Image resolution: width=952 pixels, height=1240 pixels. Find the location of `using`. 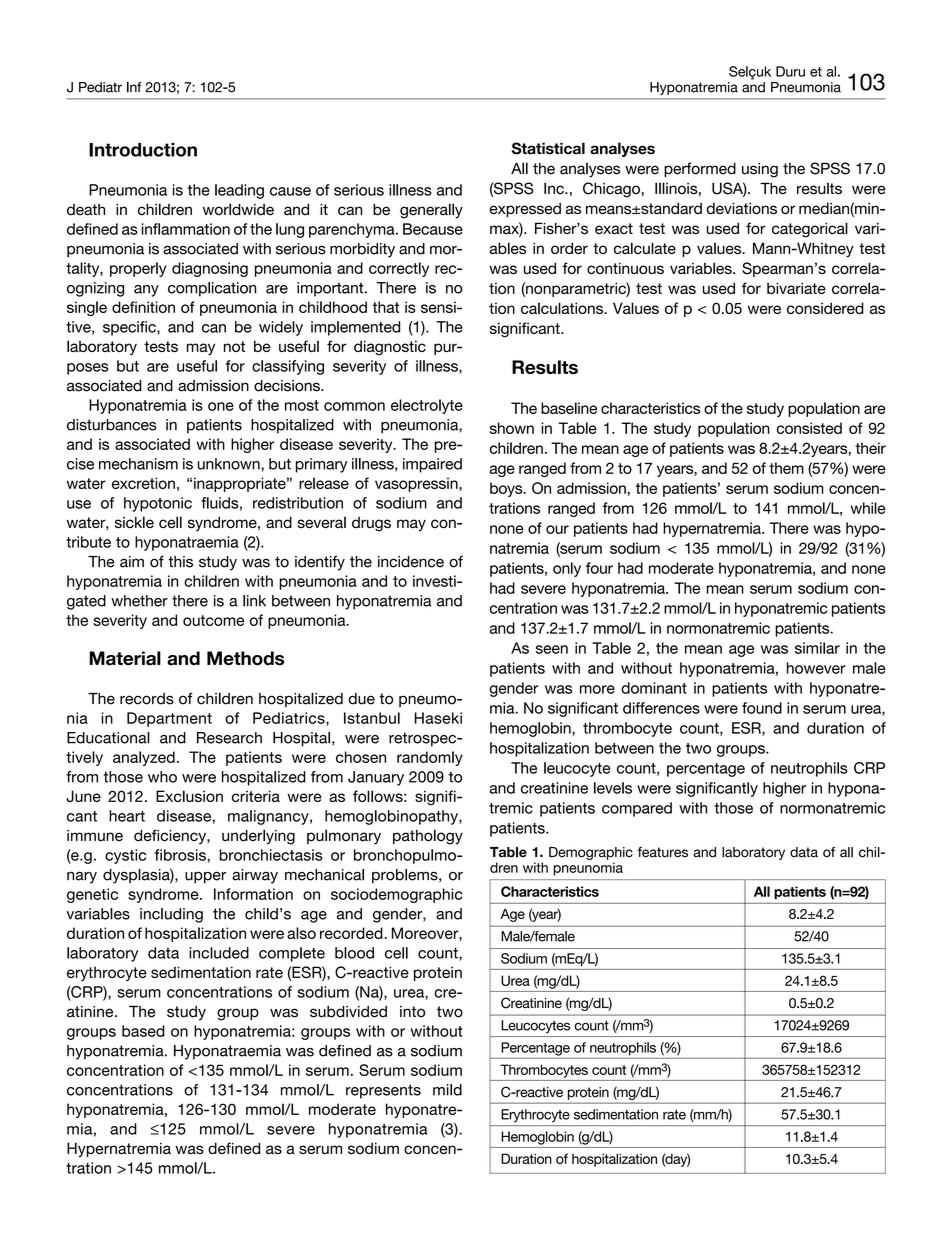

using is located at coordinates (760, 170).
